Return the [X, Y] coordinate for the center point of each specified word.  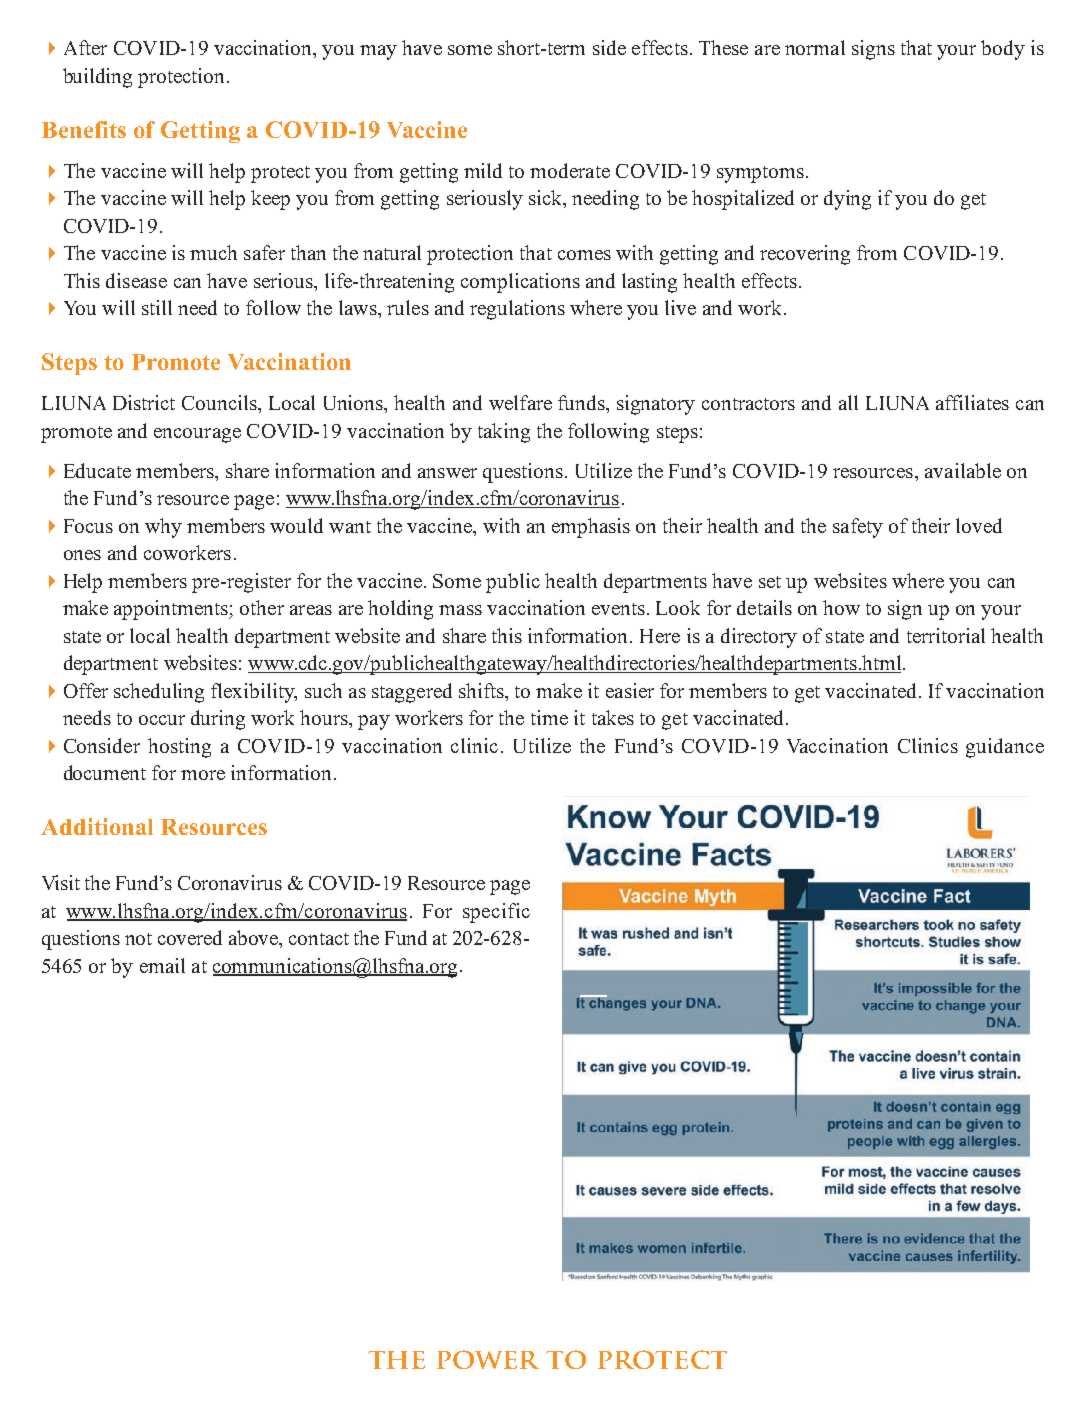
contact [319, 939]
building [97, 78]
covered [190, 937]
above [255, 939]
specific [496, 913]
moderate [570, 170]
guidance [1005, 748]
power [488, 1359]
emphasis [591, 528]
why [163, 528]
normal [815, 47]
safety [858, 528]
